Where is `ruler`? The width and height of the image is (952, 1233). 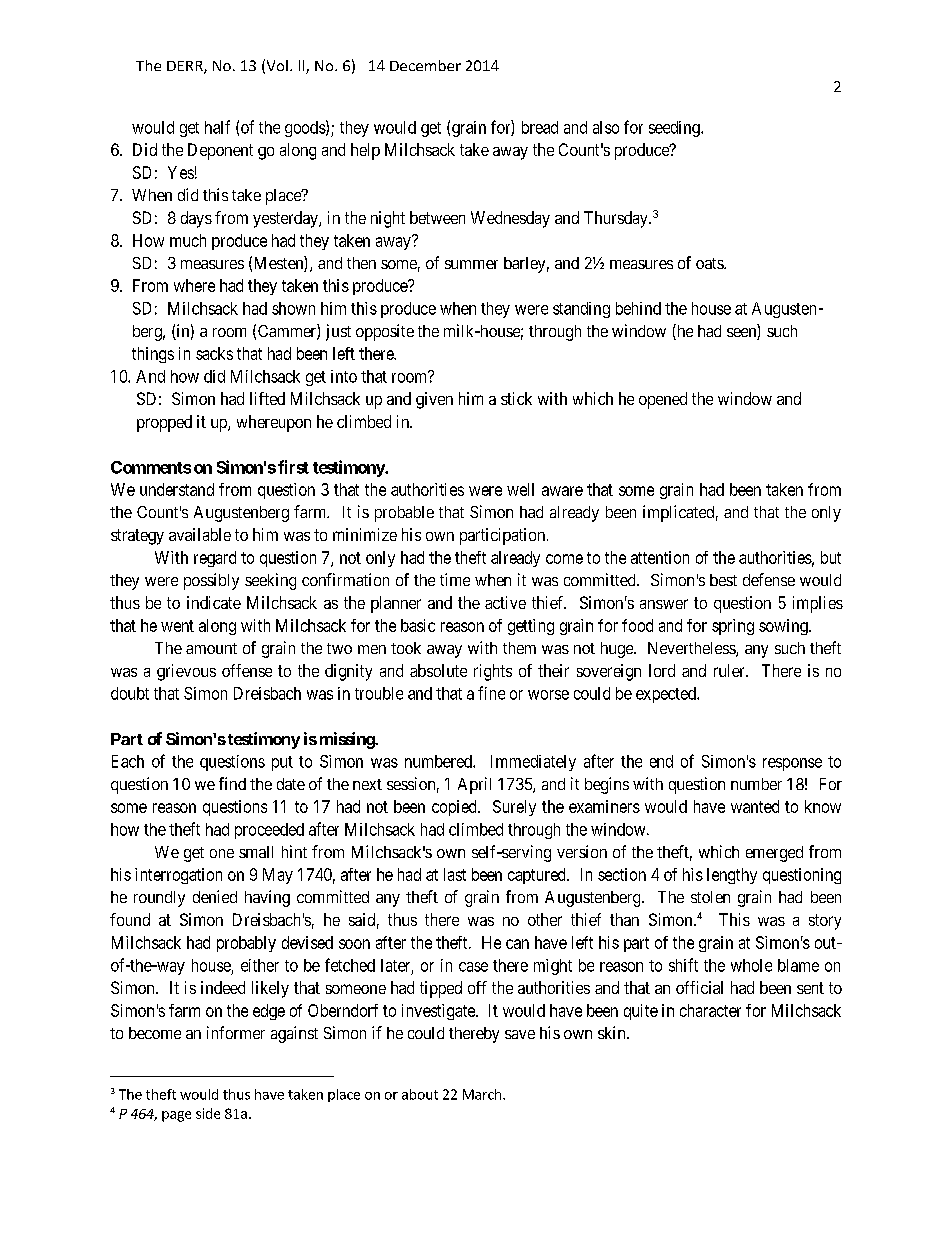
ruler is located at coordinates (730, 670).
